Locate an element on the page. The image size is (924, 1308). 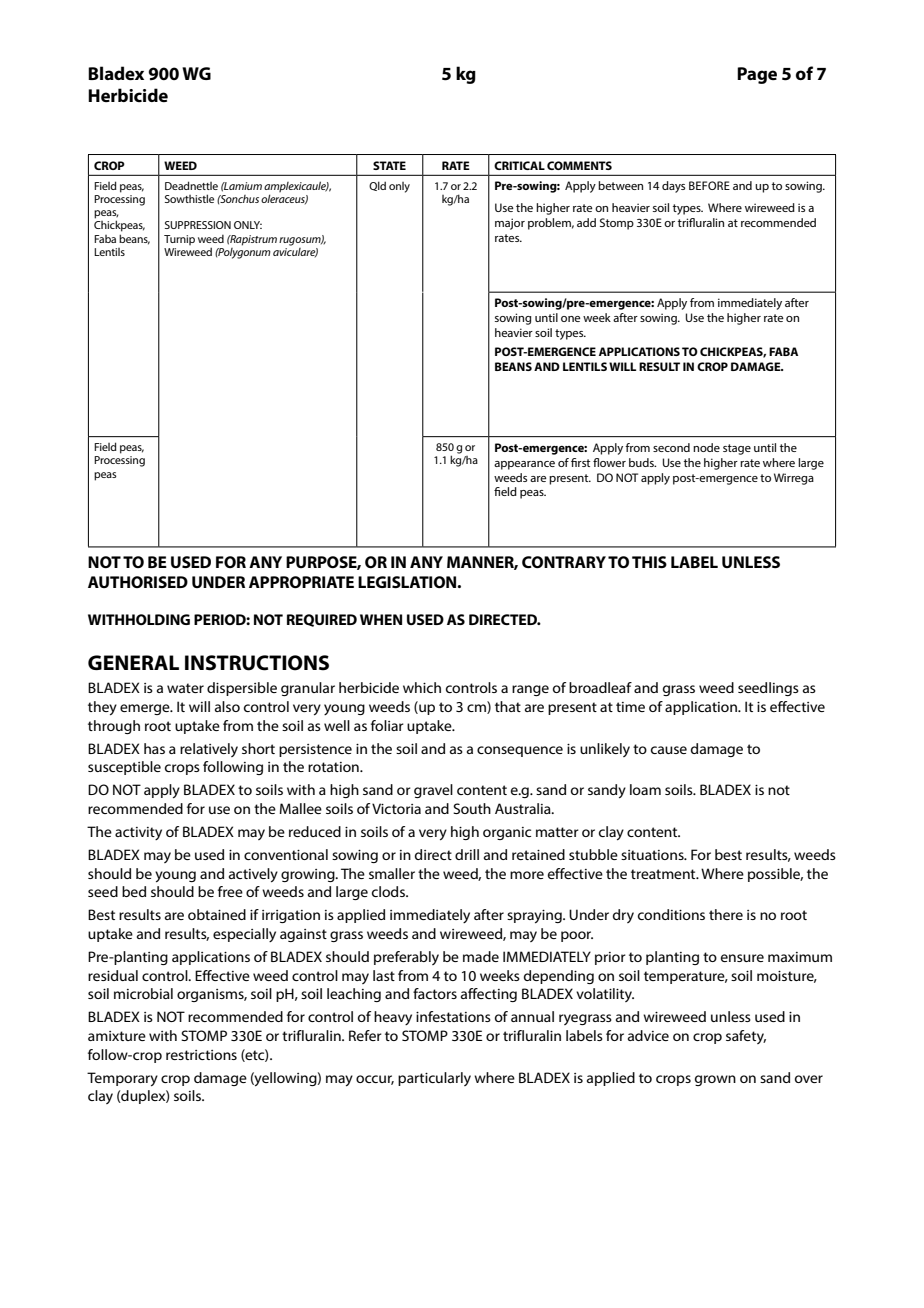
SUPPRESSION is located at coordinates (198, 225).
